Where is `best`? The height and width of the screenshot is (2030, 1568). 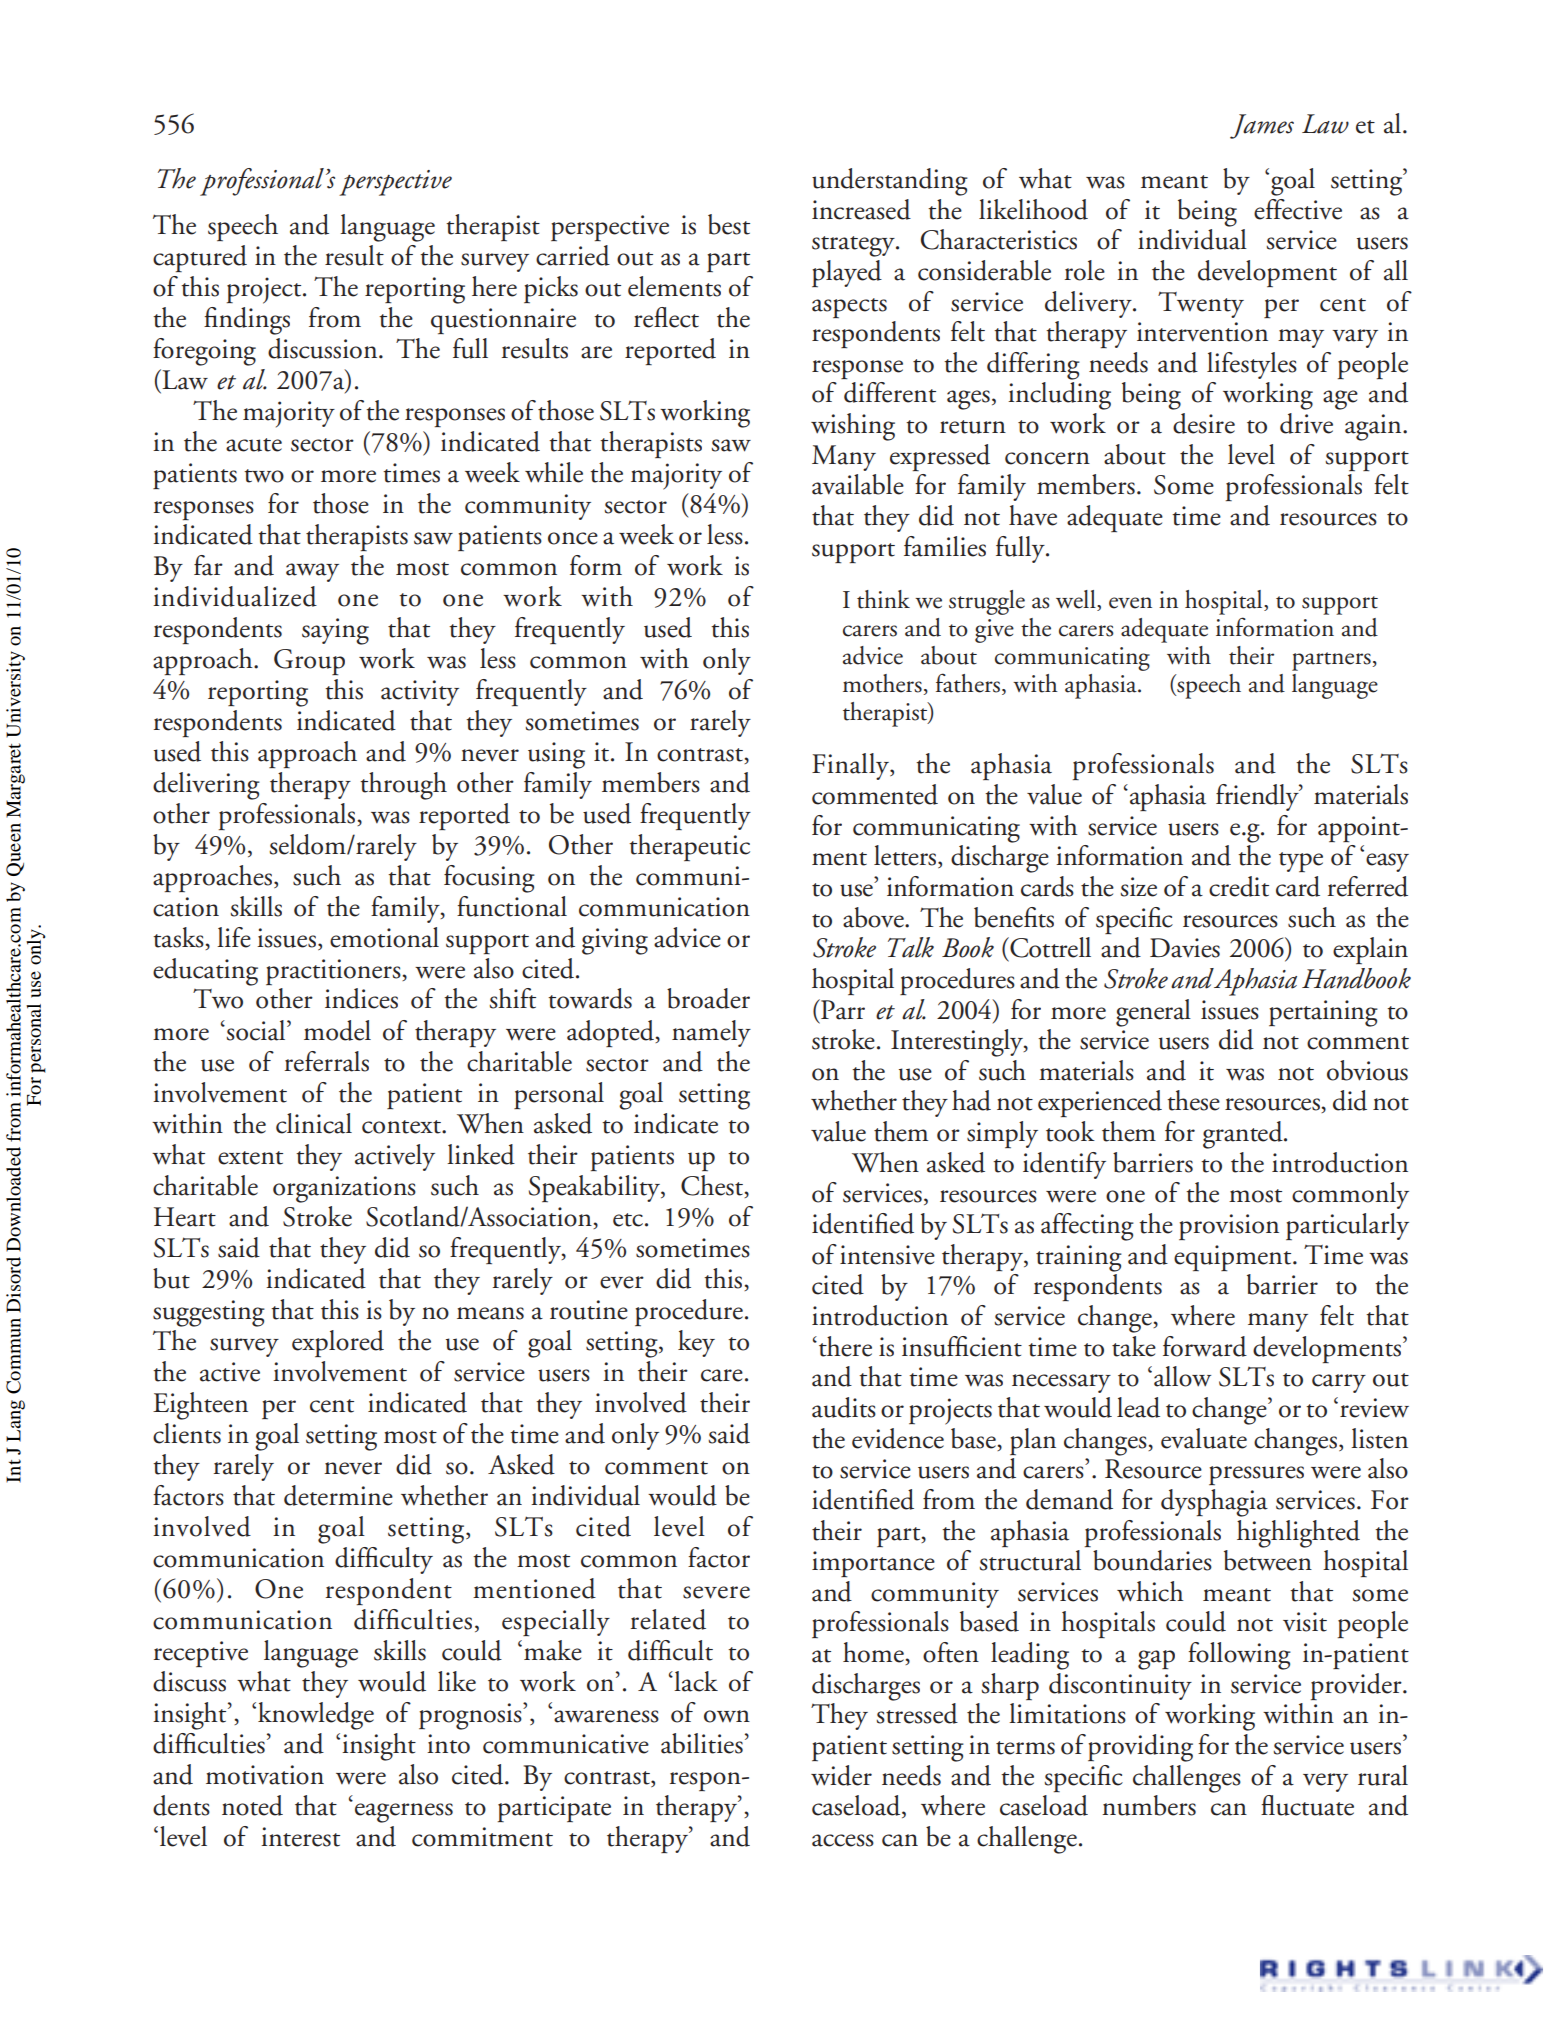 best is located at coordinates (729, 224).
